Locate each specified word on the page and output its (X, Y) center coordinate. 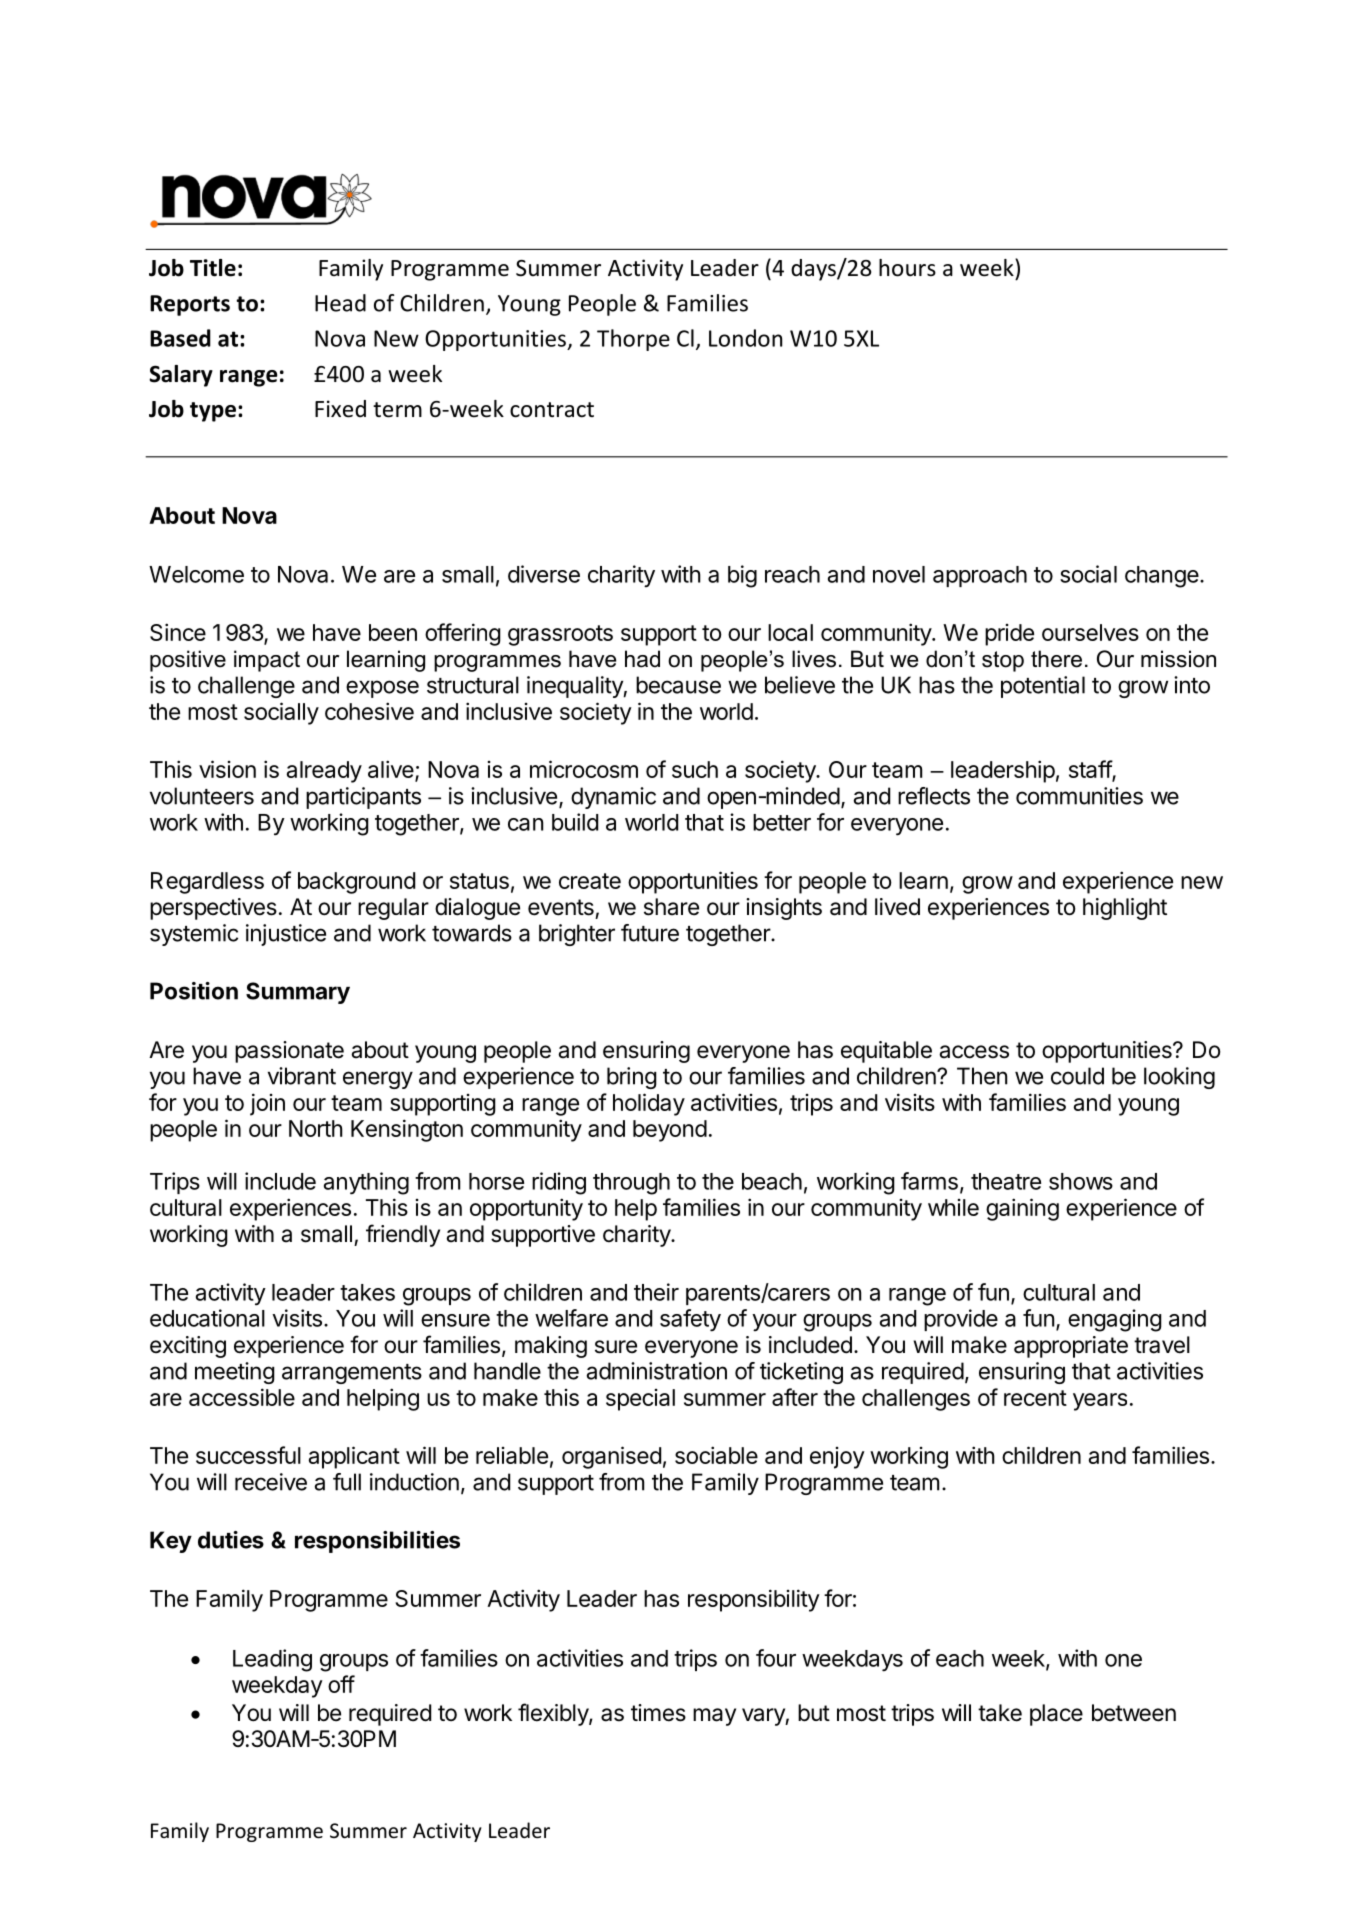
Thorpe (633, 340)
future (650, 933)
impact (267, 661)
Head (340, 303)
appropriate (1071, 1347)
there (1056, 659)
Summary (298, 993)
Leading (272, 1660)
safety (690, 1320)
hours (907, 268)
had (642, 659)
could (1077, 1076)
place (1056, 1715)
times (658, 1713)
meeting (235, 1373)
